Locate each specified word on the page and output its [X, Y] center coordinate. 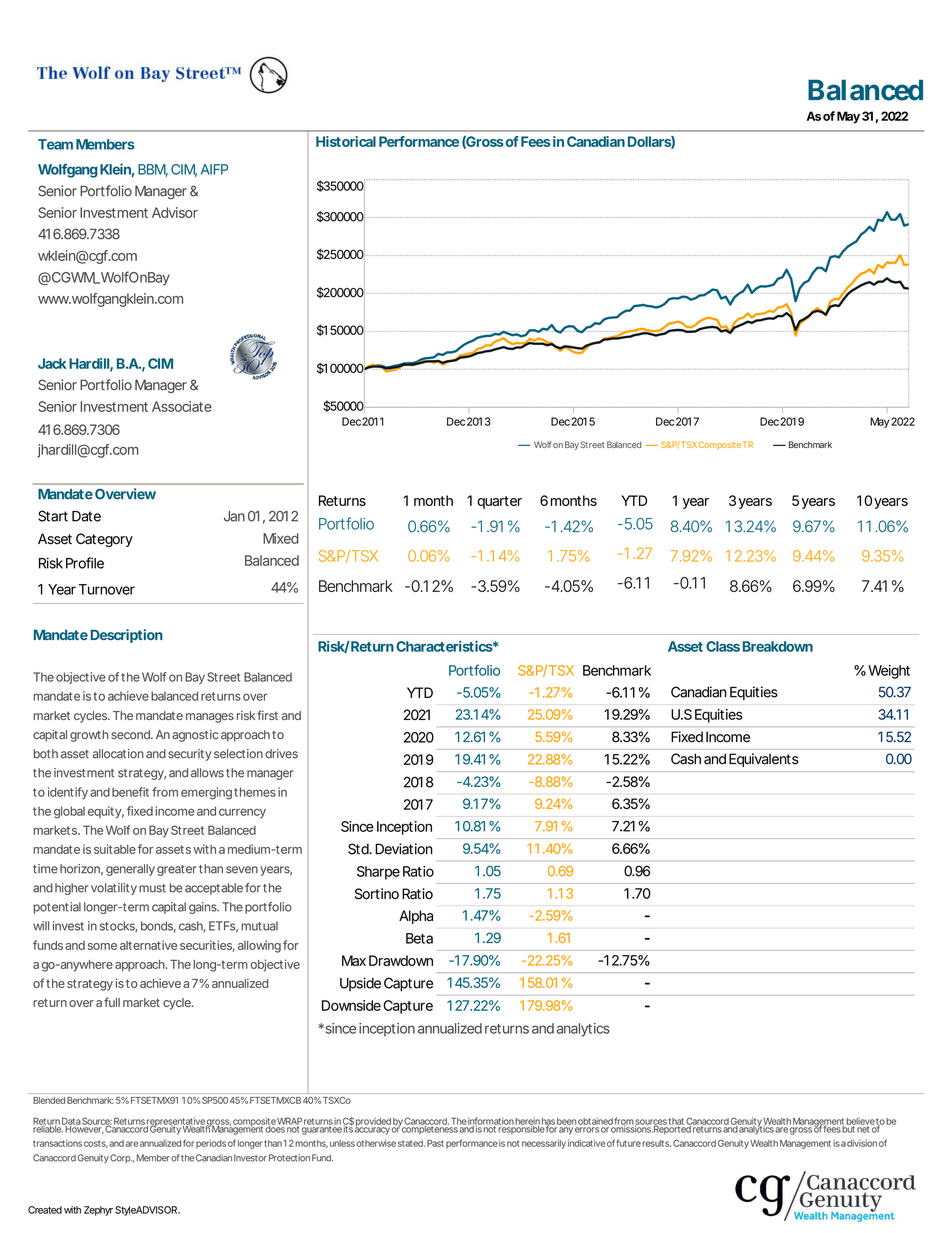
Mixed [280, 538]
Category [104, 540]
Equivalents [763, 760]
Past [435, 1143]
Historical [346, 141]
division [862, 1143]
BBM [153, 170]
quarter [499, 502]
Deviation [404, 849]
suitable [115, 849]
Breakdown [778, 646]
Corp [121, 1158]
